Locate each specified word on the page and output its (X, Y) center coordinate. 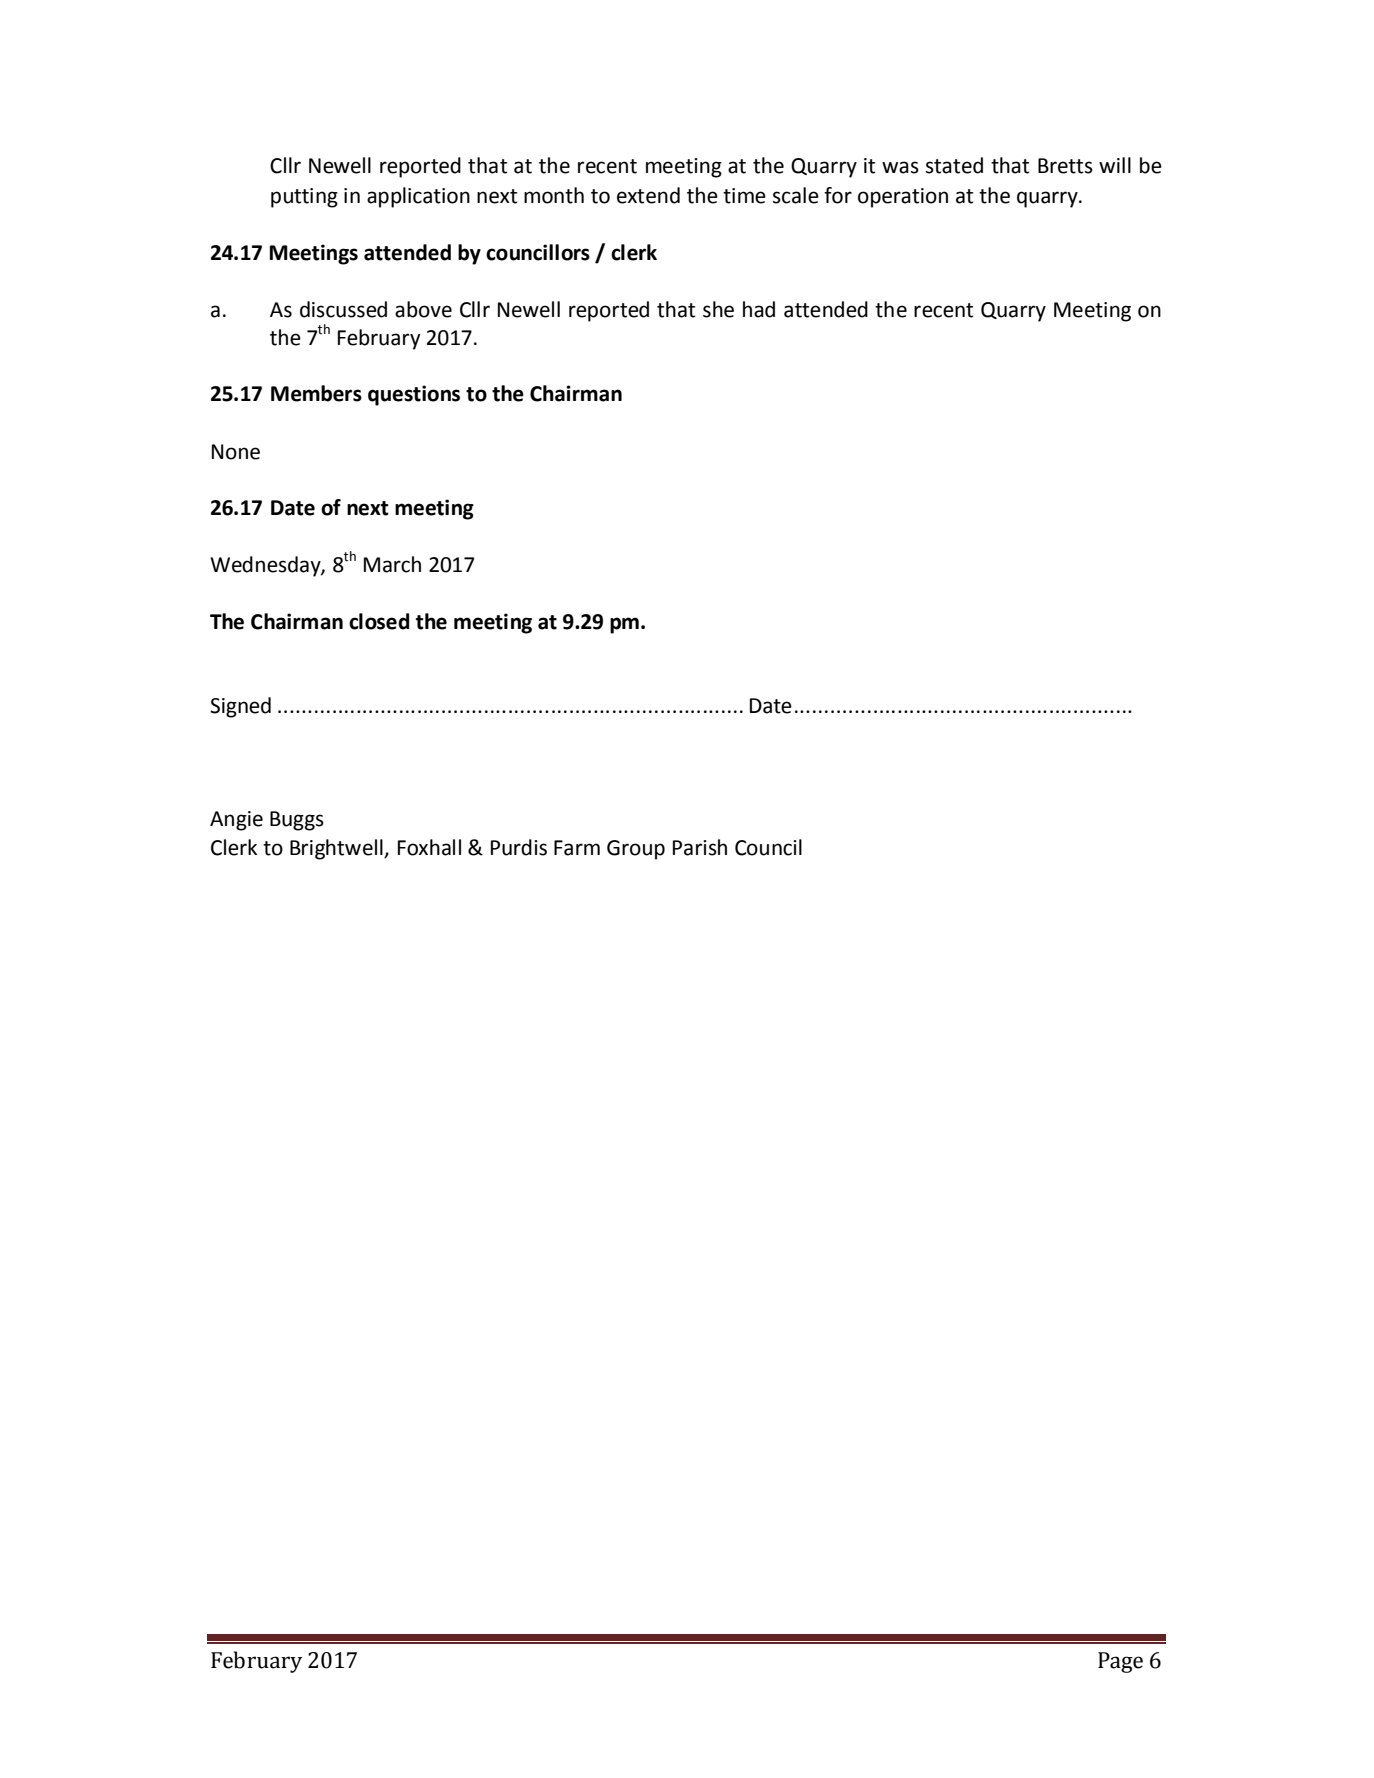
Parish (700, 847)
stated (954, 165)
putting (304, 198)
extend (648, 195)
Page (1120, 1662)
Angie (236, 821)
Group (636, 850)
